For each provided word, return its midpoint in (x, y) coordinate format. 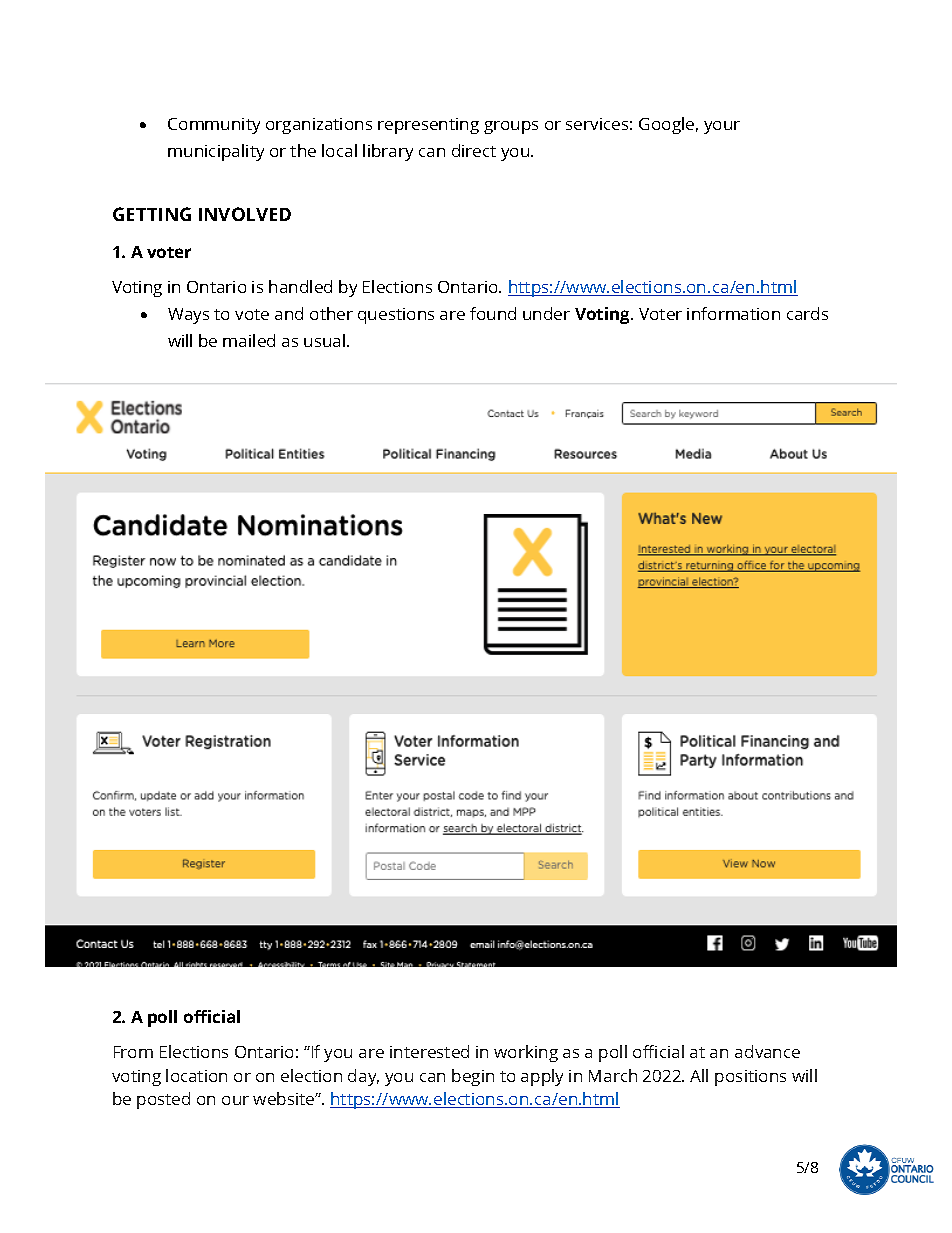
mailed (249, 340)
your (722, 127)
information (733, 313)
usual (326, 340)
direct (474, 150)
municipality (216, 152)
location (196, 1075)
